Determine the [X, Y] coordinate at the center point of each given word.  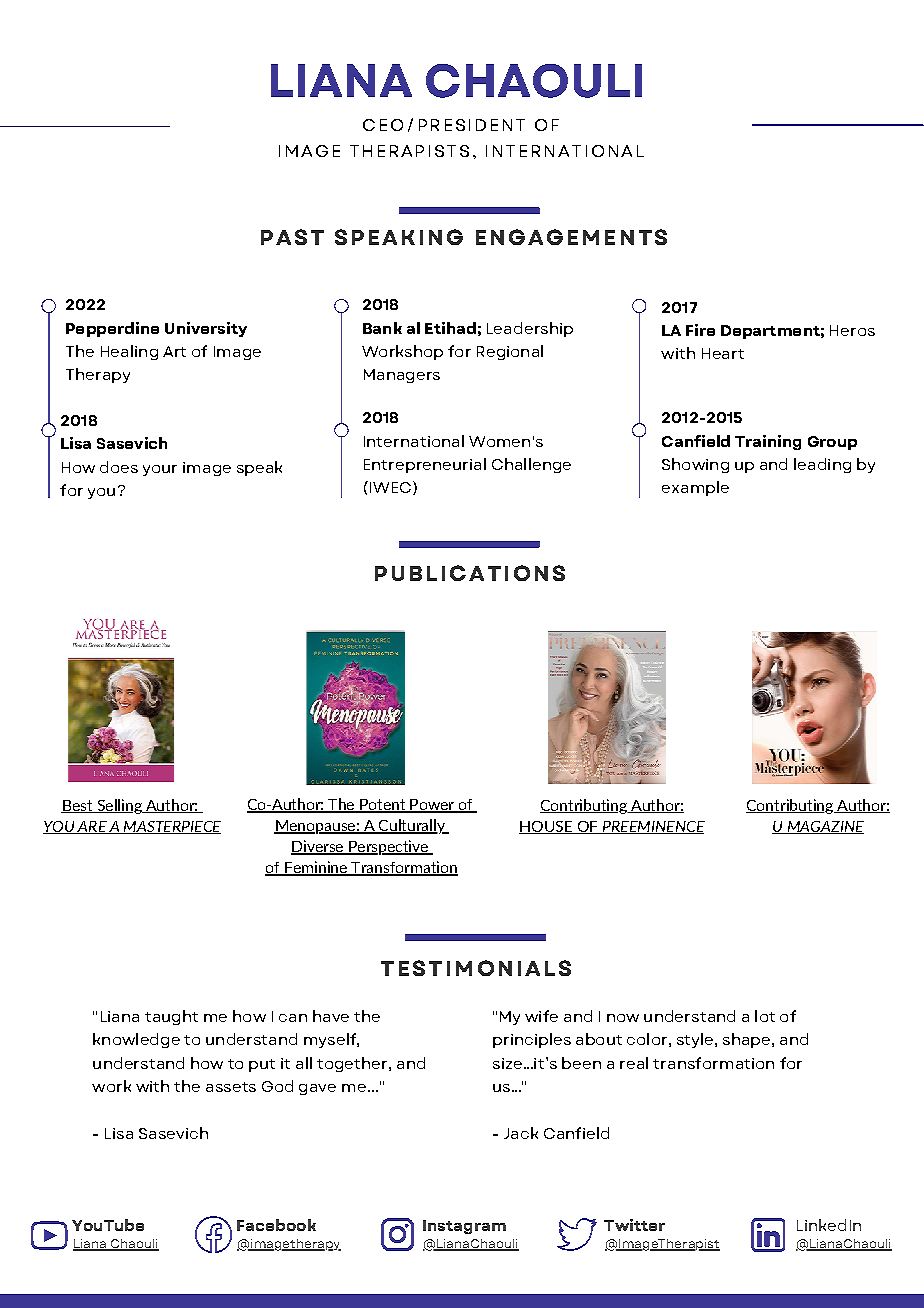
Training [768, 442]
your [160, 470]
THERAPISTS [409, 151]
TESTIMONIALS [476, 968]
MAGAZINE [824, 827]
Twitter [634, 1225]
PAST [292, 237]
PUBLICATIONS [470, 573]
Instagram [464, 1227]
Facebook [276, 1225]
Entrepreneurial [425, 465]
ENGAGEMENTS [571, 237]
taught [171, 1017]
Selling [119, 806]
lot [765, 1016]
